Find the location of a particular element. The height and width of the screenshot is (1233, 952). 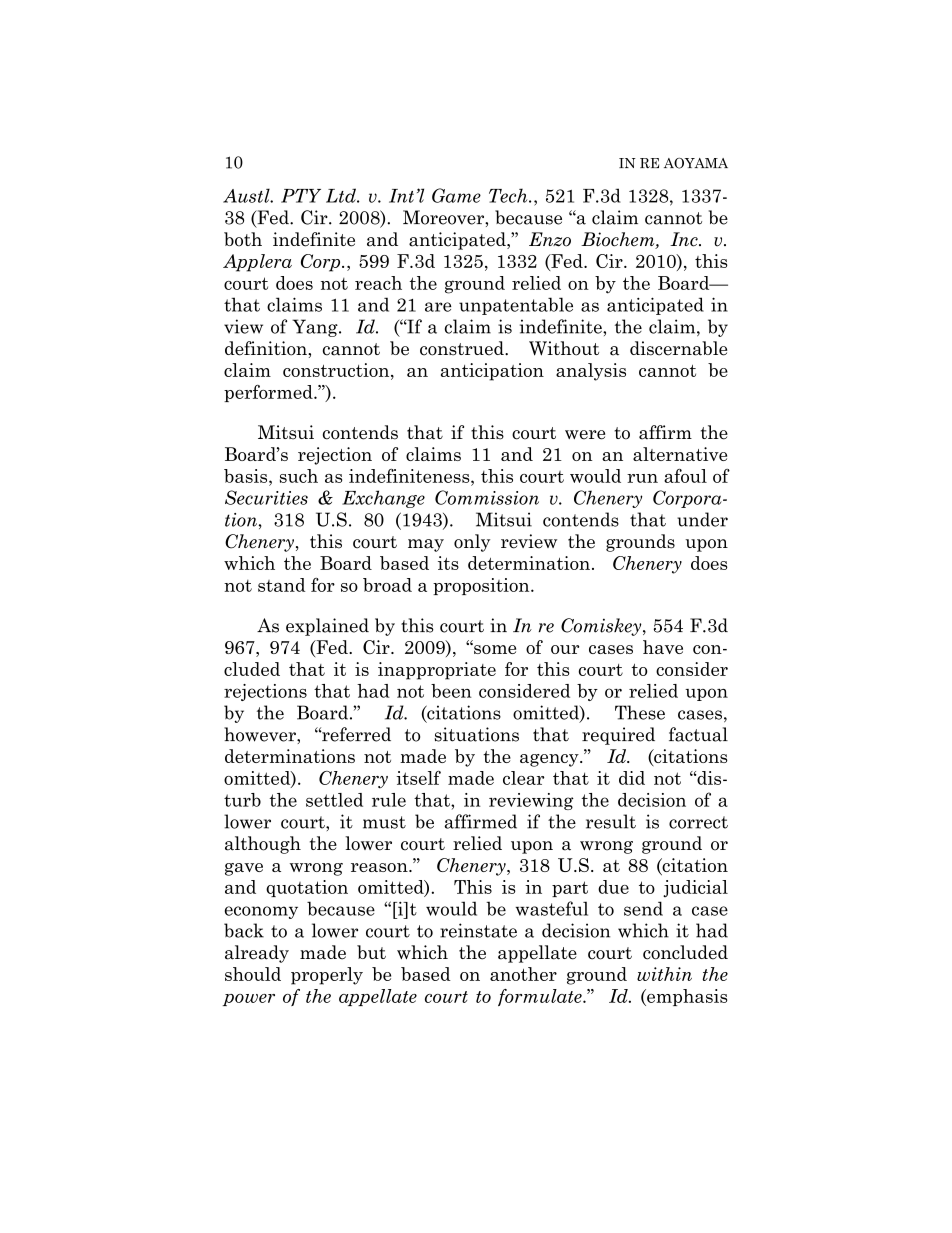

have is located at coordinates (663, 647).
